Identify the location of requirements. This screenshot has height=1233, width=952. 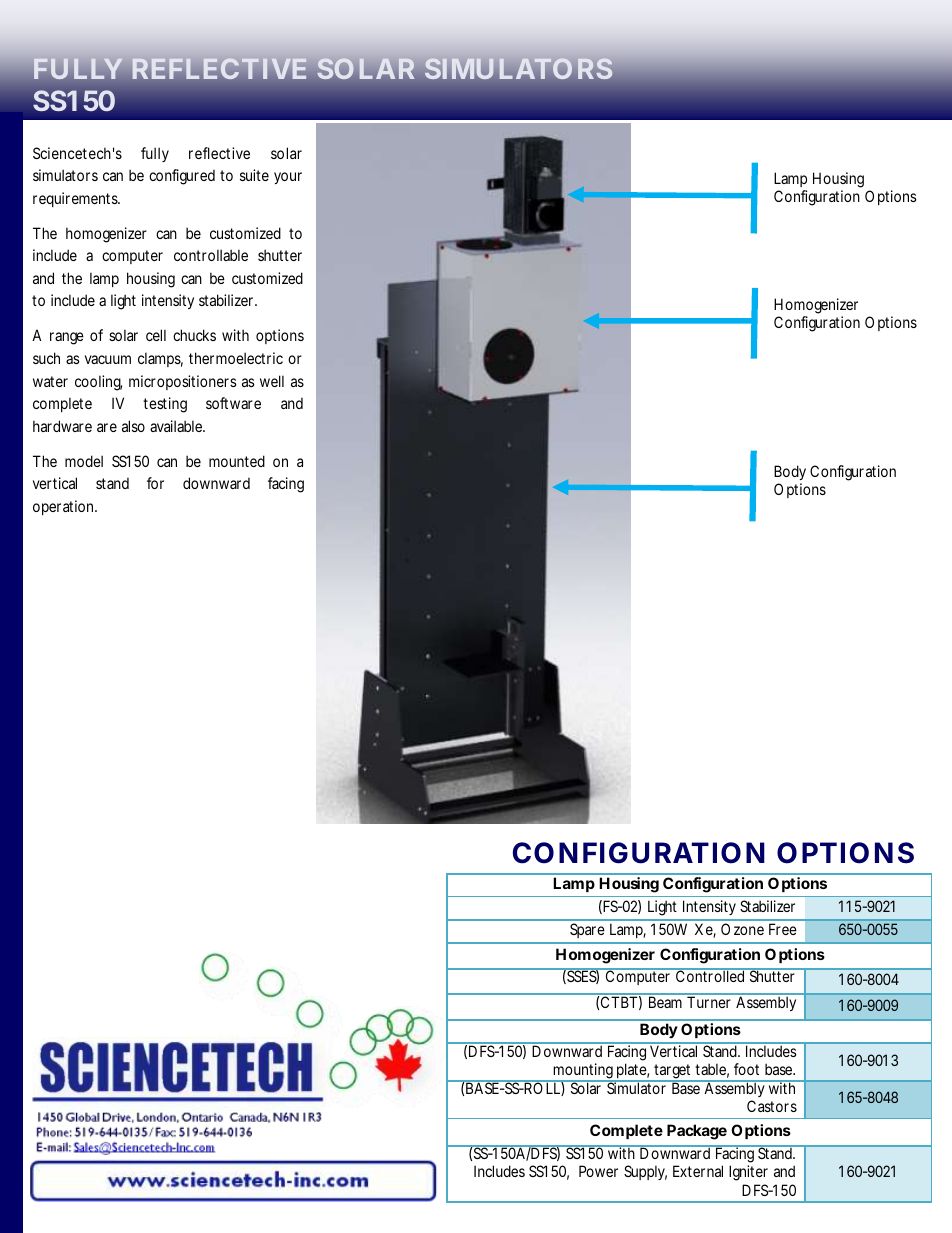
(76, 199).
